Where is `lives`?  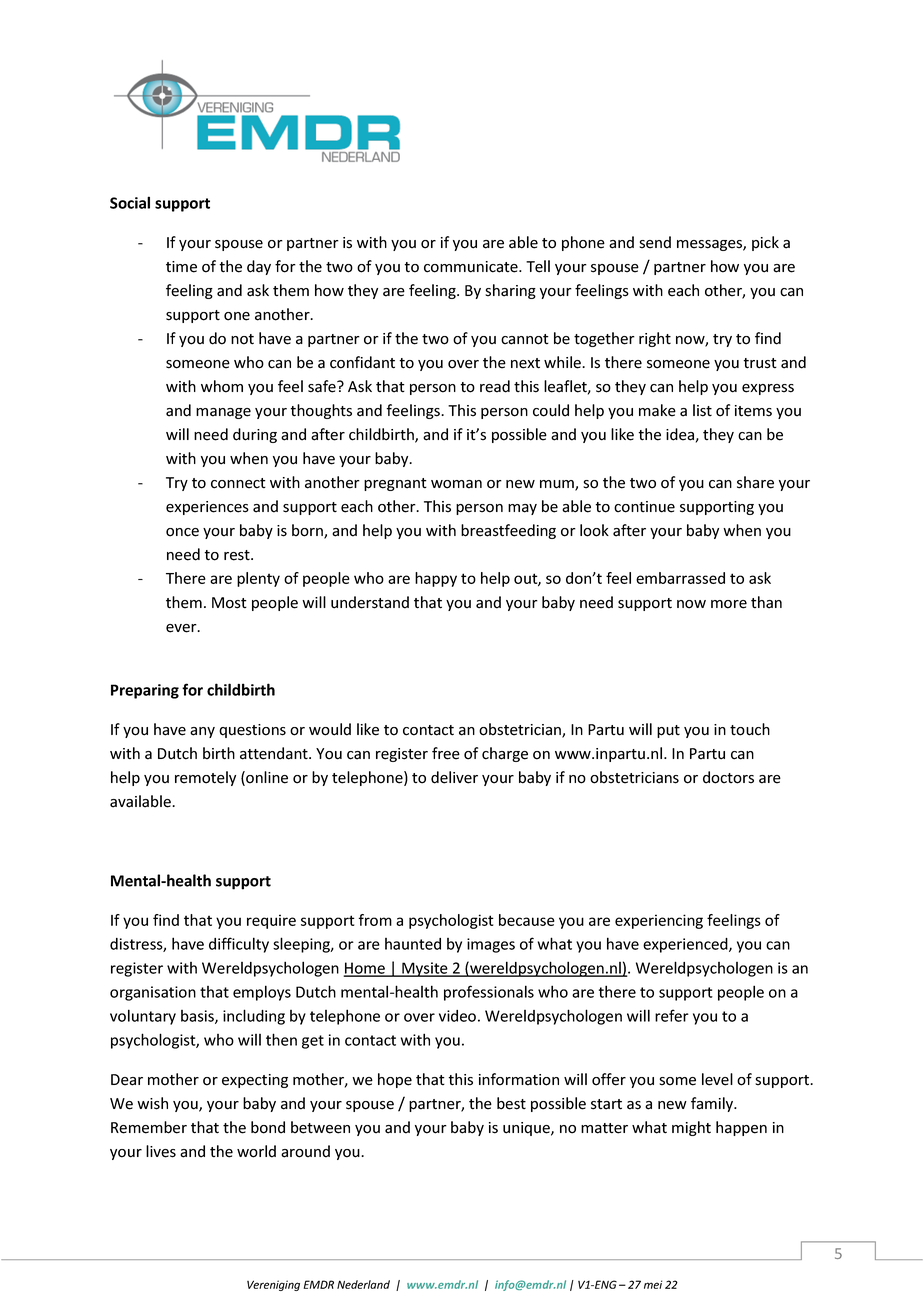 lives is located at coordinates (161, 1151).
